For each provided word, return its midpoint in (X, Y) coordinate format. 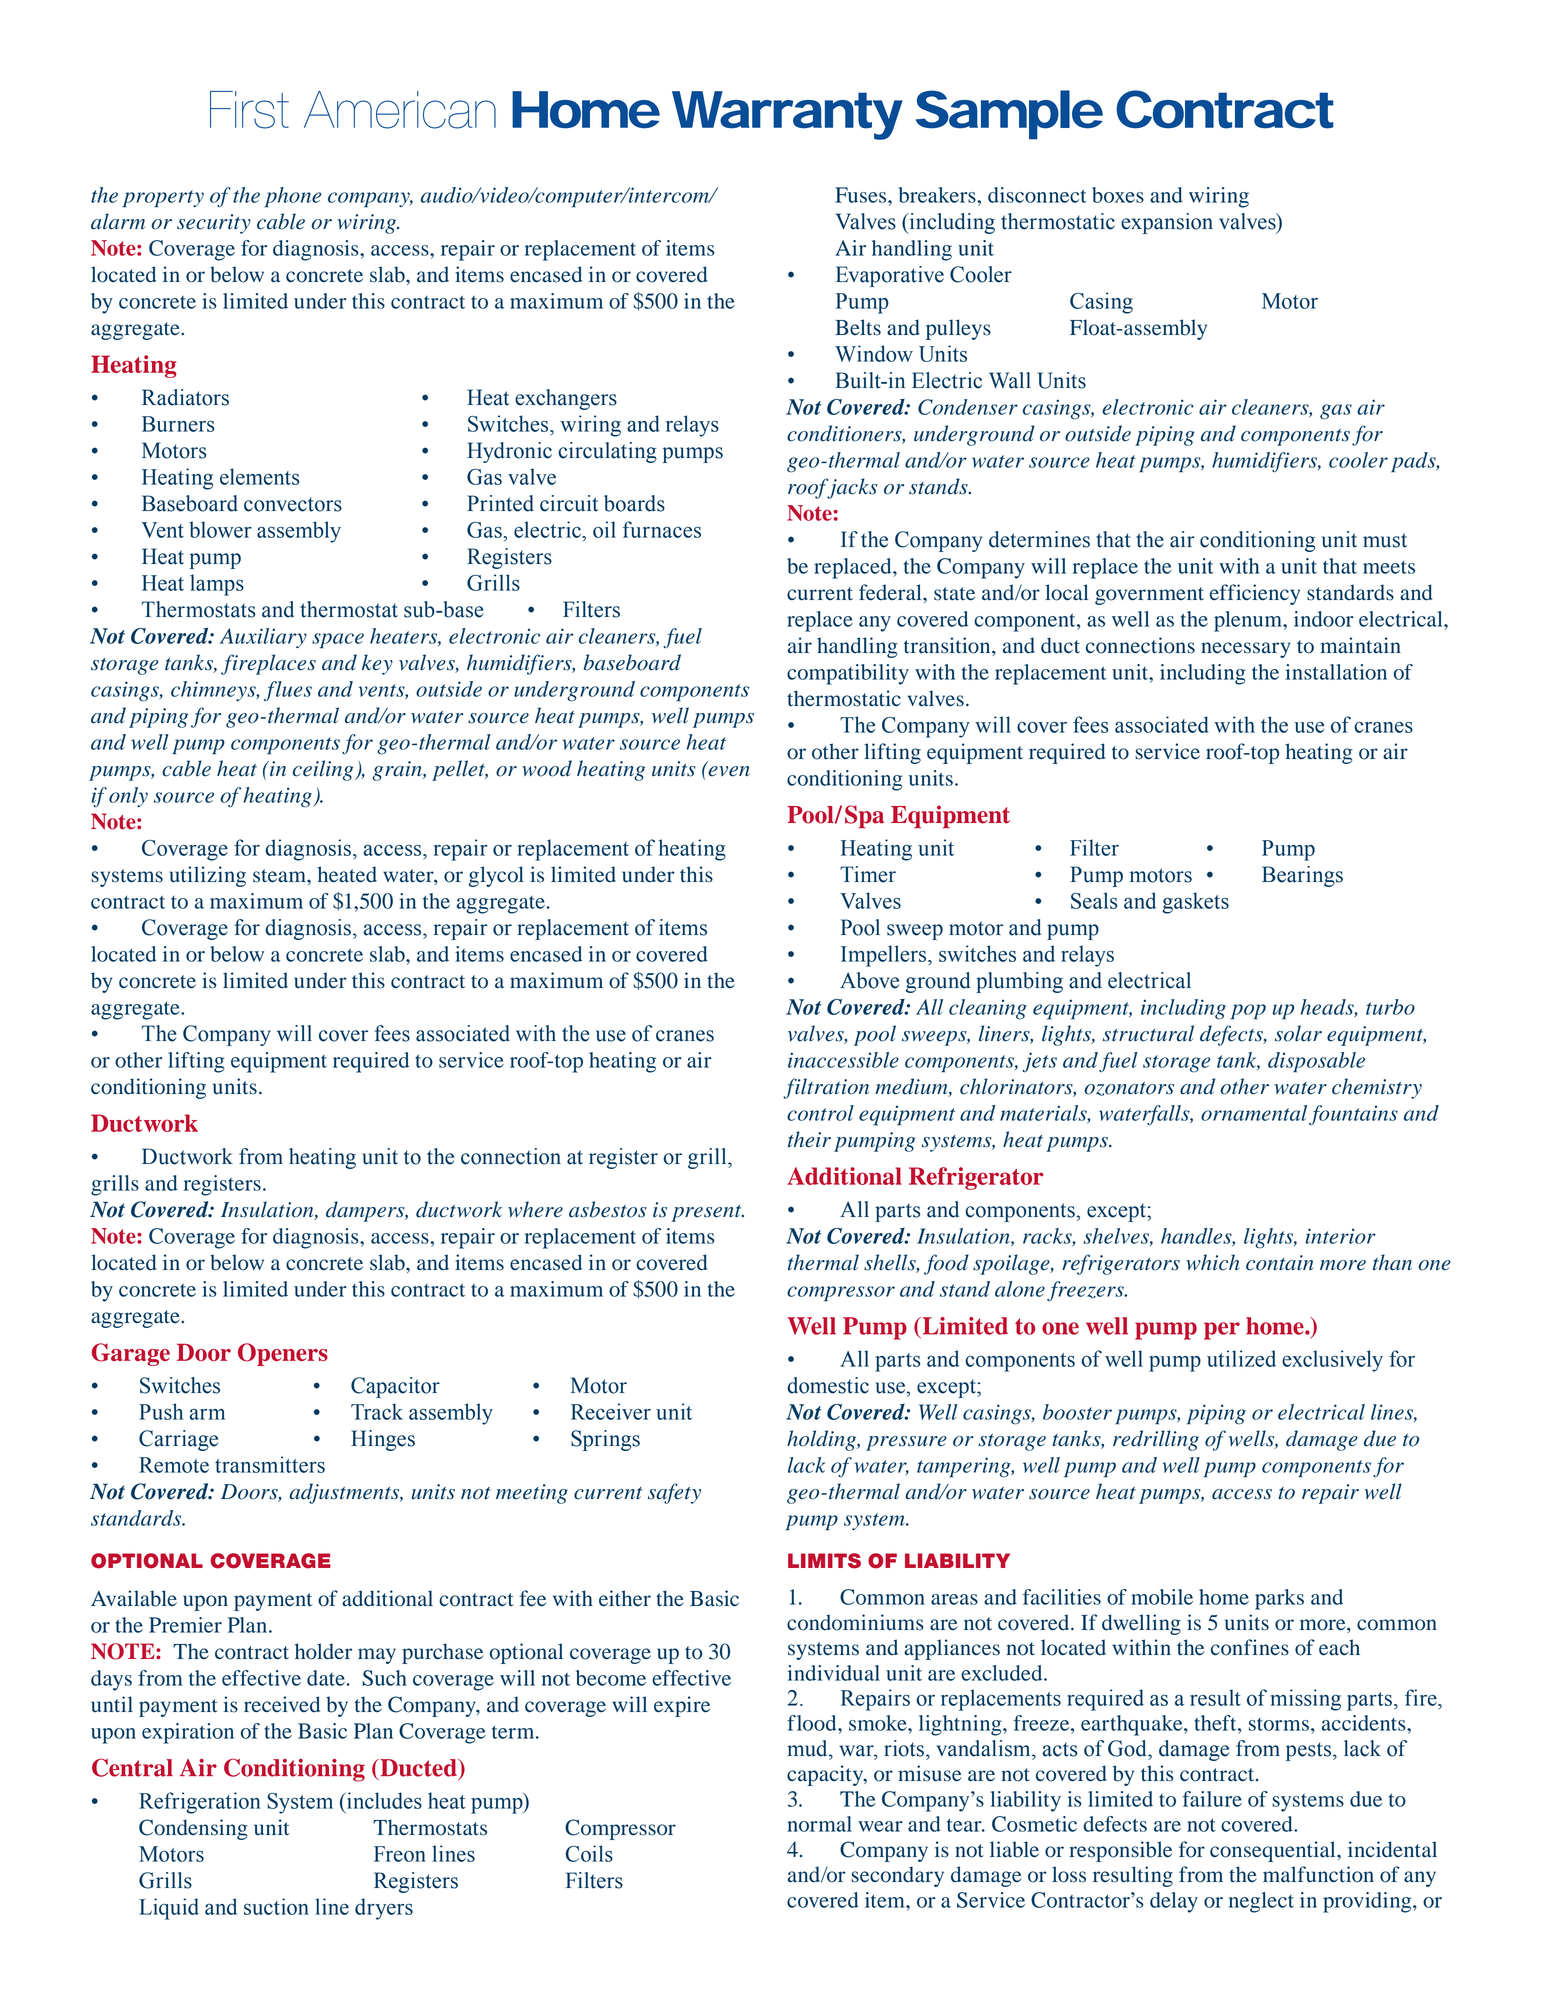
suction (276, 1906)
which (1212, 1262)
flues (288, 691)
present (708, 1213)
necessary (1245, 650)
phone (293, 197)
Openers (283, 1354)
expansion (1167, 223)
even (729, 771)
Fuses (862, 195)
